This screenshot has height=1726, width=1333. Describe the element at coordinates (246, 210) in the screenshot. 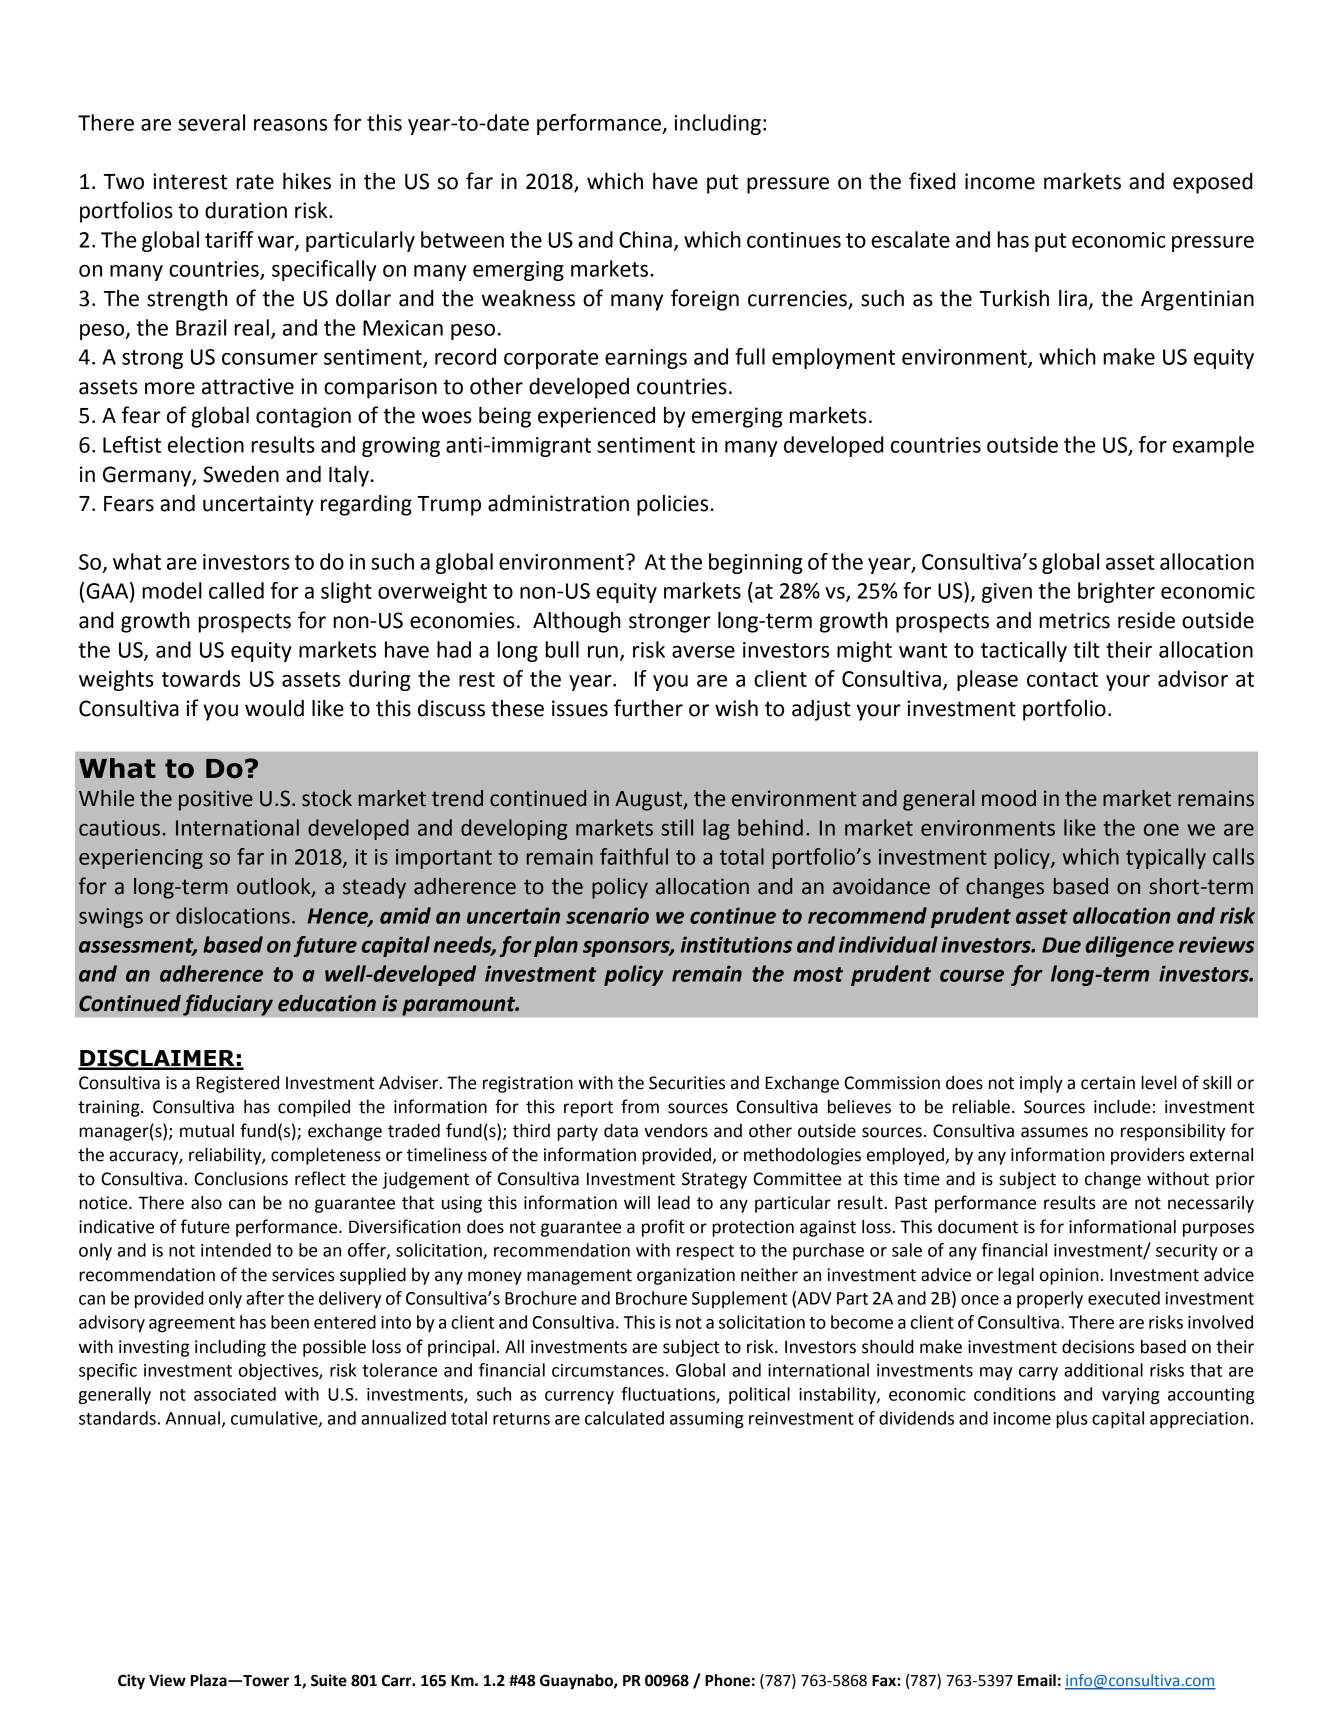

I see `duration` at that location.
